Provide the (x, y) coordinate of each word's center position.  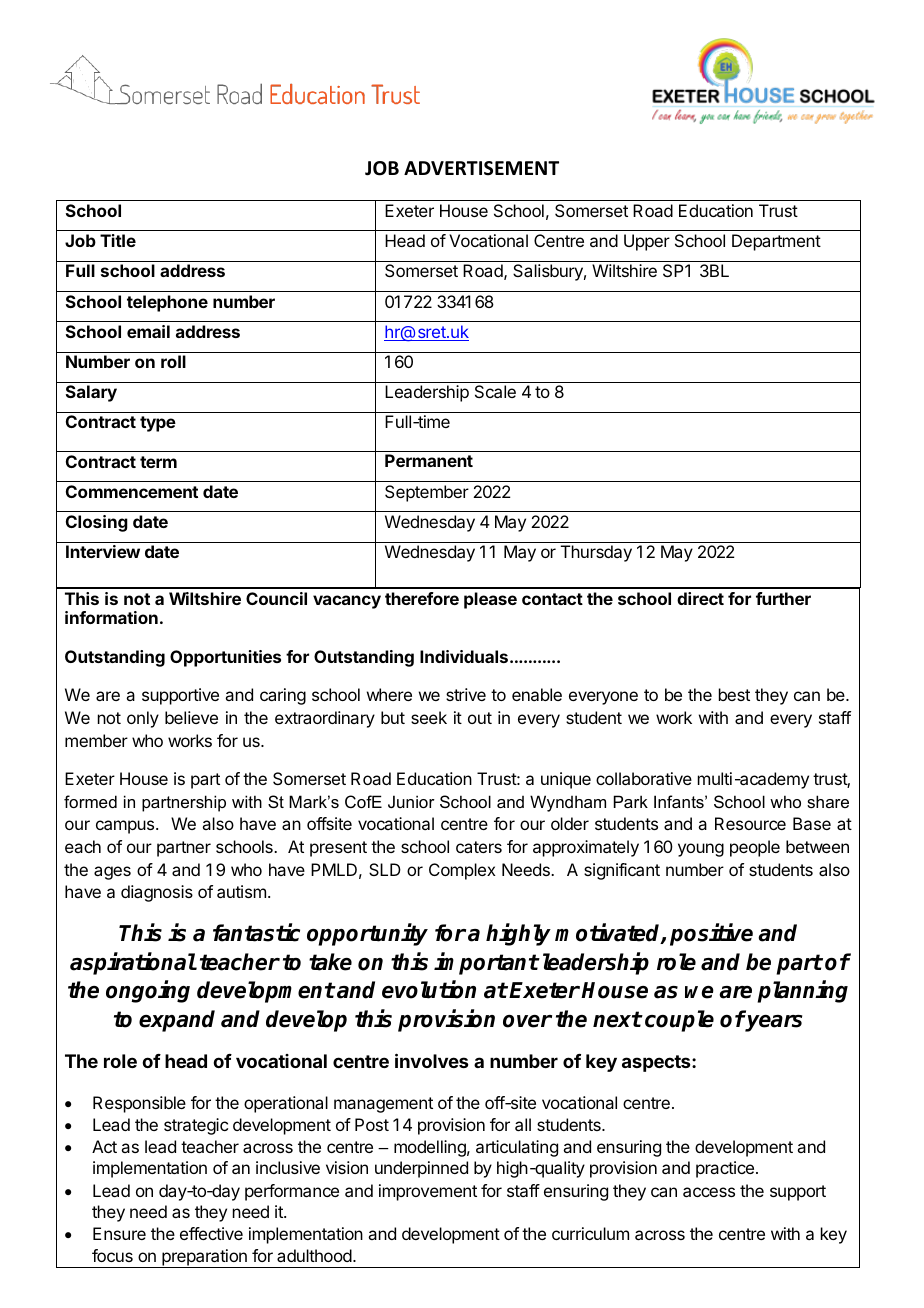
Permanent (429, 460)
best (734, 694)
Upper (647, 242)
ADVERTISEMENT (481, 168)
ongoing (148, 992)
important (486, 963)
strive (466, 694)
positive (711, 934)
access (709, 1192)
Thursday (596, 553)
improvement (428, 1192)
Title (118, 240)
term (158, 462)
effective (211, 1233)
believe (191, 717)
